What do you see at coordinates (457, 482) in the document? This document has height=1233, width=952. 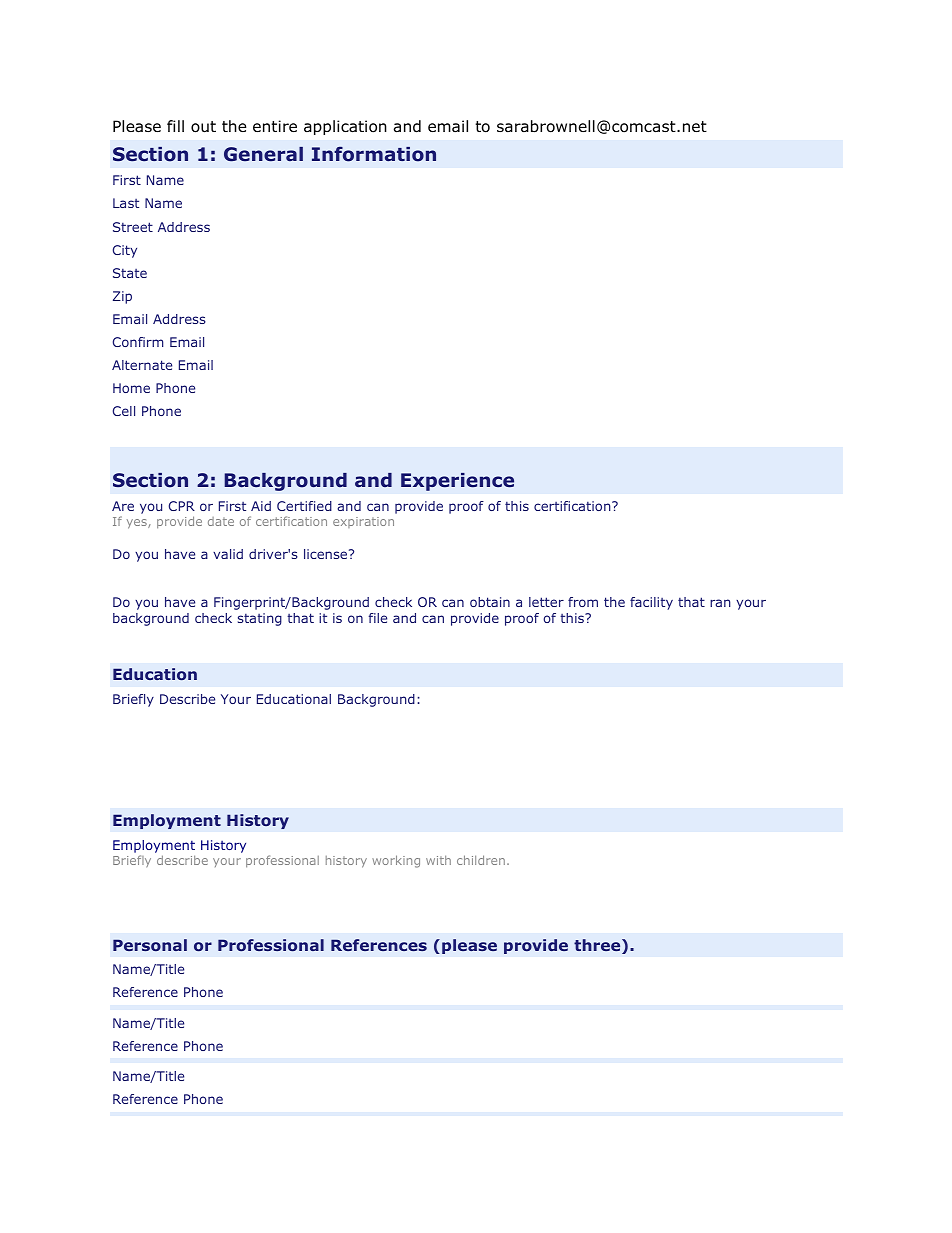 I see `Experience` at bounding box center [457, 482].
